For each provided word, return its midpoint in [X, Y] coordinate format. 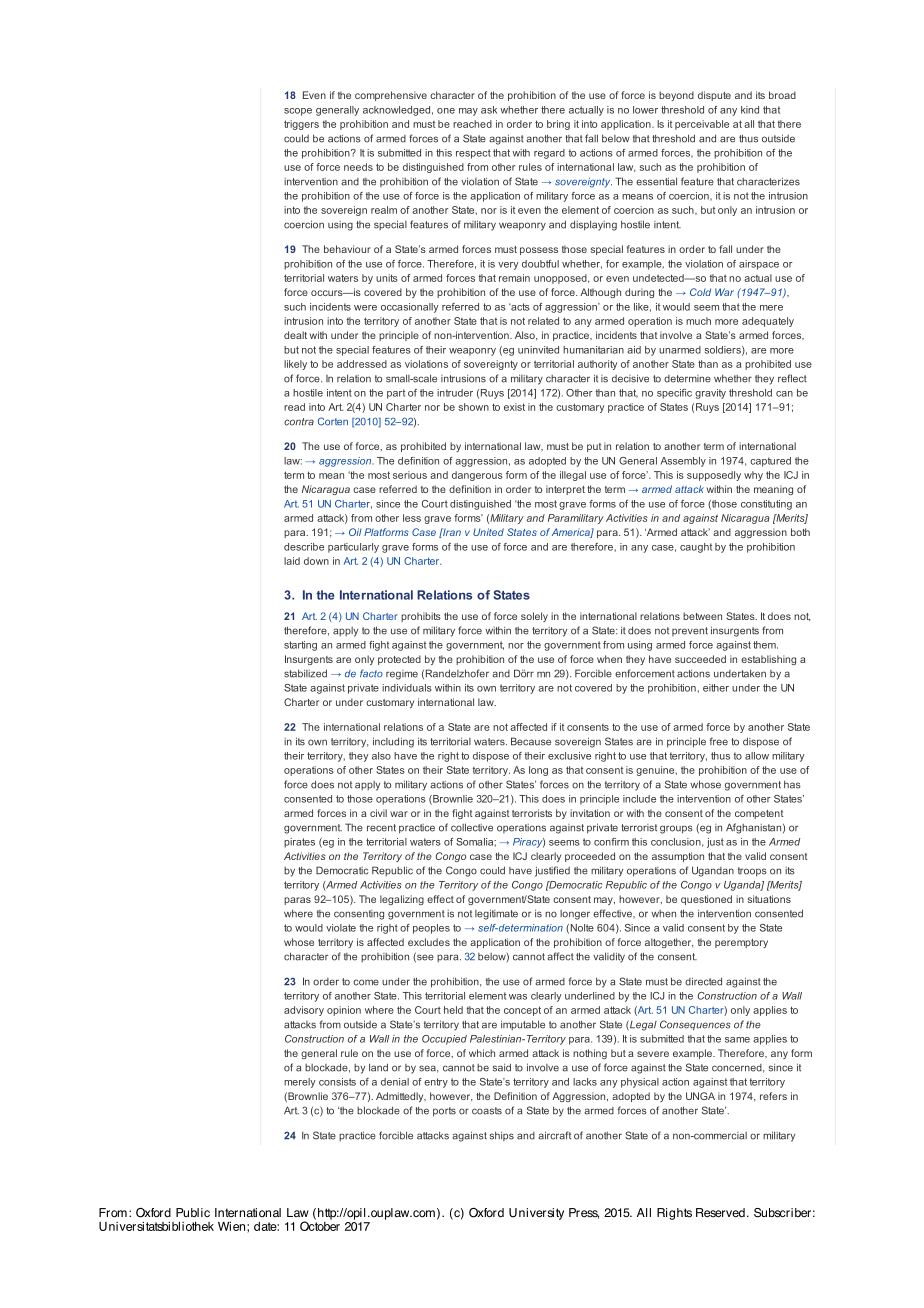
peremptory [741, 943]
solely [534, 617]
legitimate [496, 914]
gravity [710, 394]
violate [341, 928]
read [294, 407]
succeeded [700, 659]
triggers [301, 125]
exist [514, 407]
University [536, 1214]
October [320, 1225]
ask [489, 110]
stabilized [305, 673]
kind [750, 110]
